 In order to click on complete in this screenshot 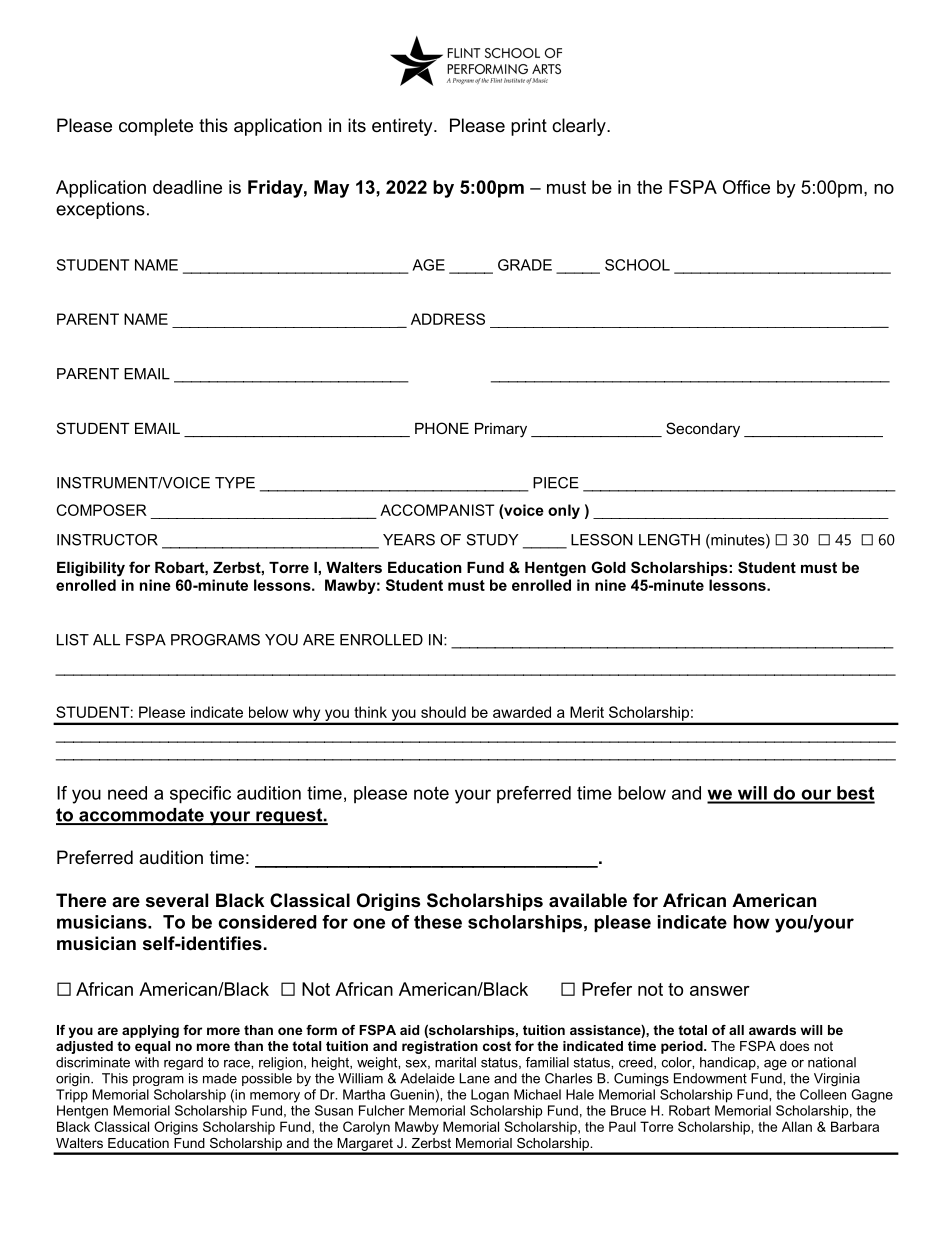, I will do `click(156, 127)`.
